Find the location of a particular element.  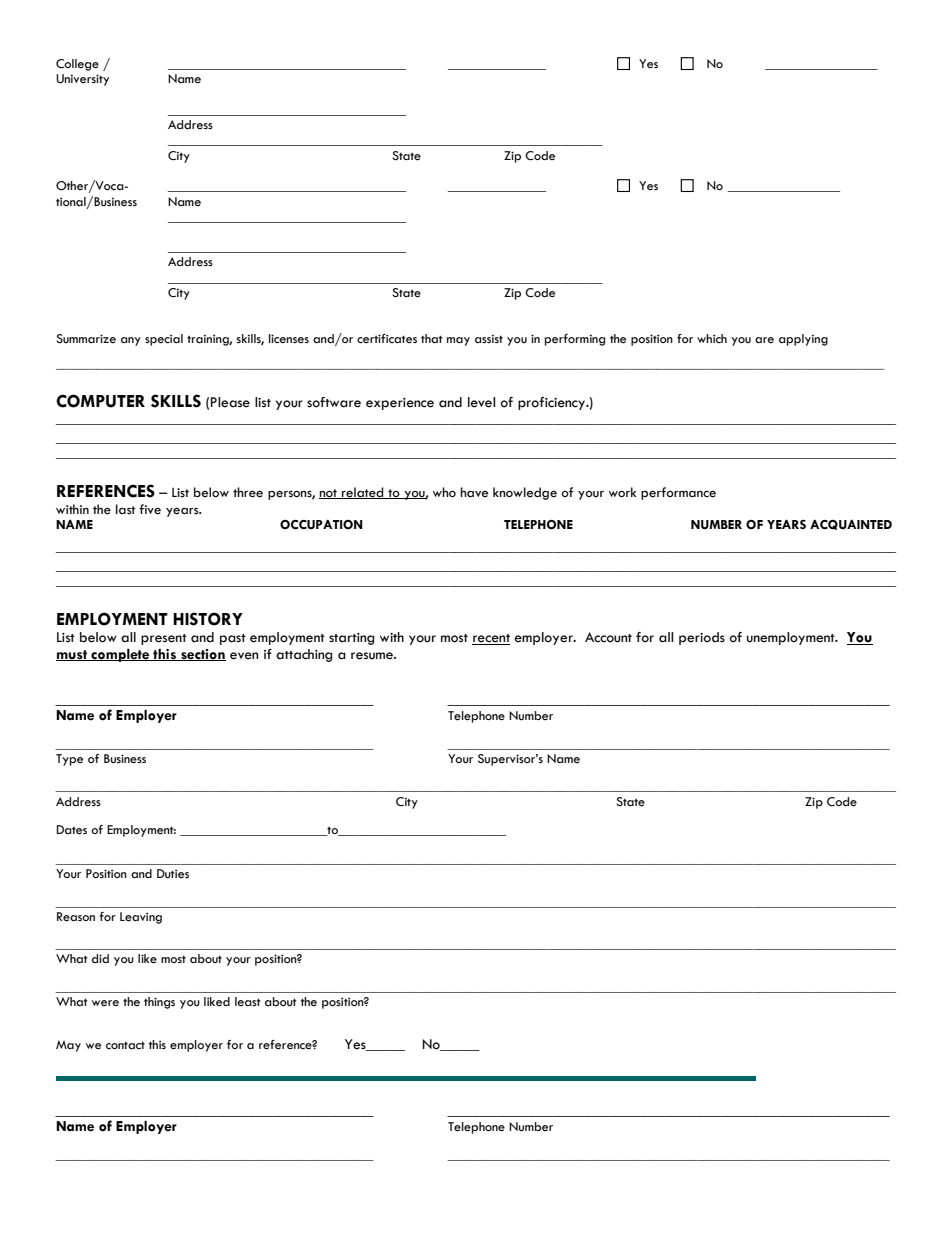

periods is located at coordinates (702, 638).
